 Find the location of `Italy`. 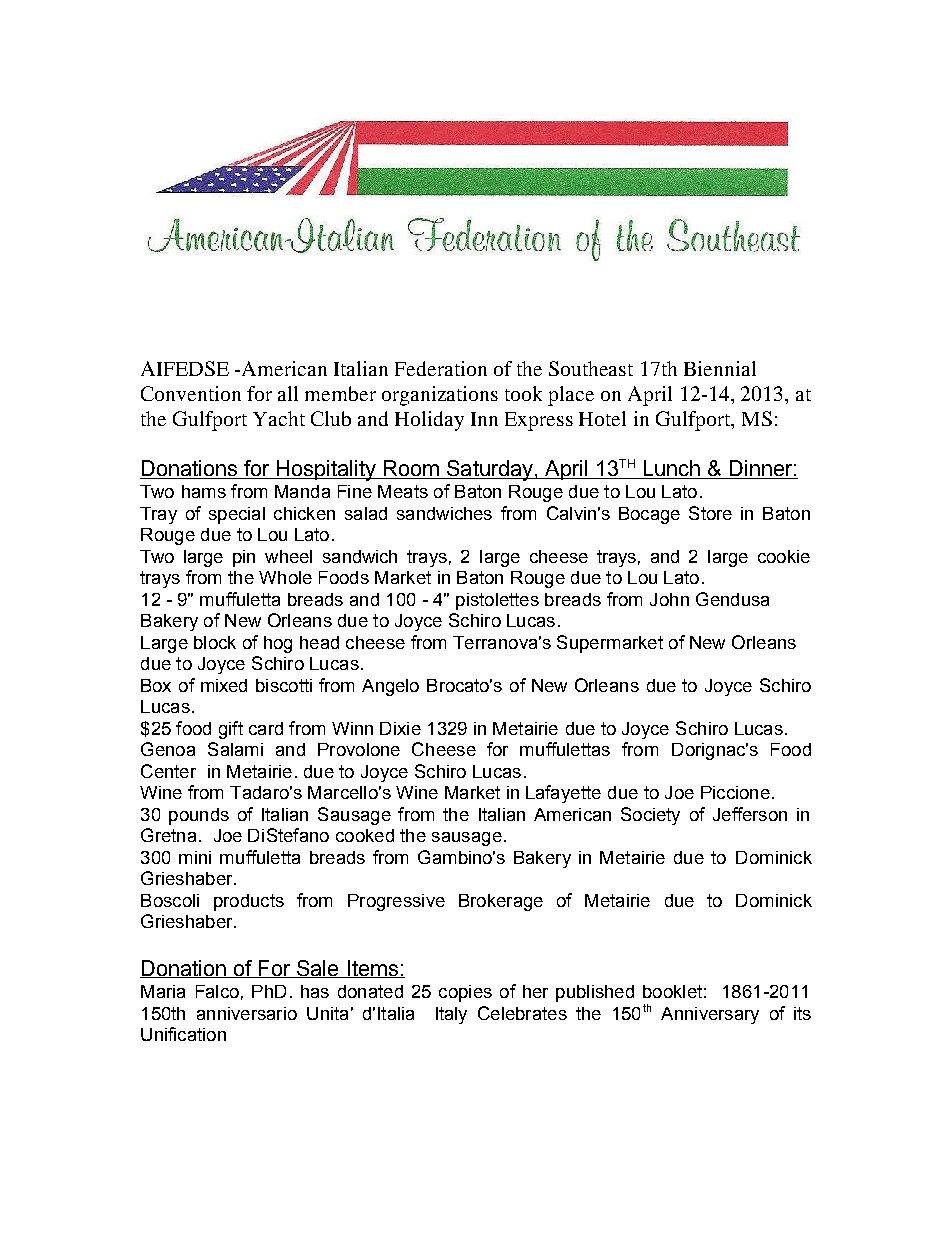

Italy is located at coordinates (451, 1015).
